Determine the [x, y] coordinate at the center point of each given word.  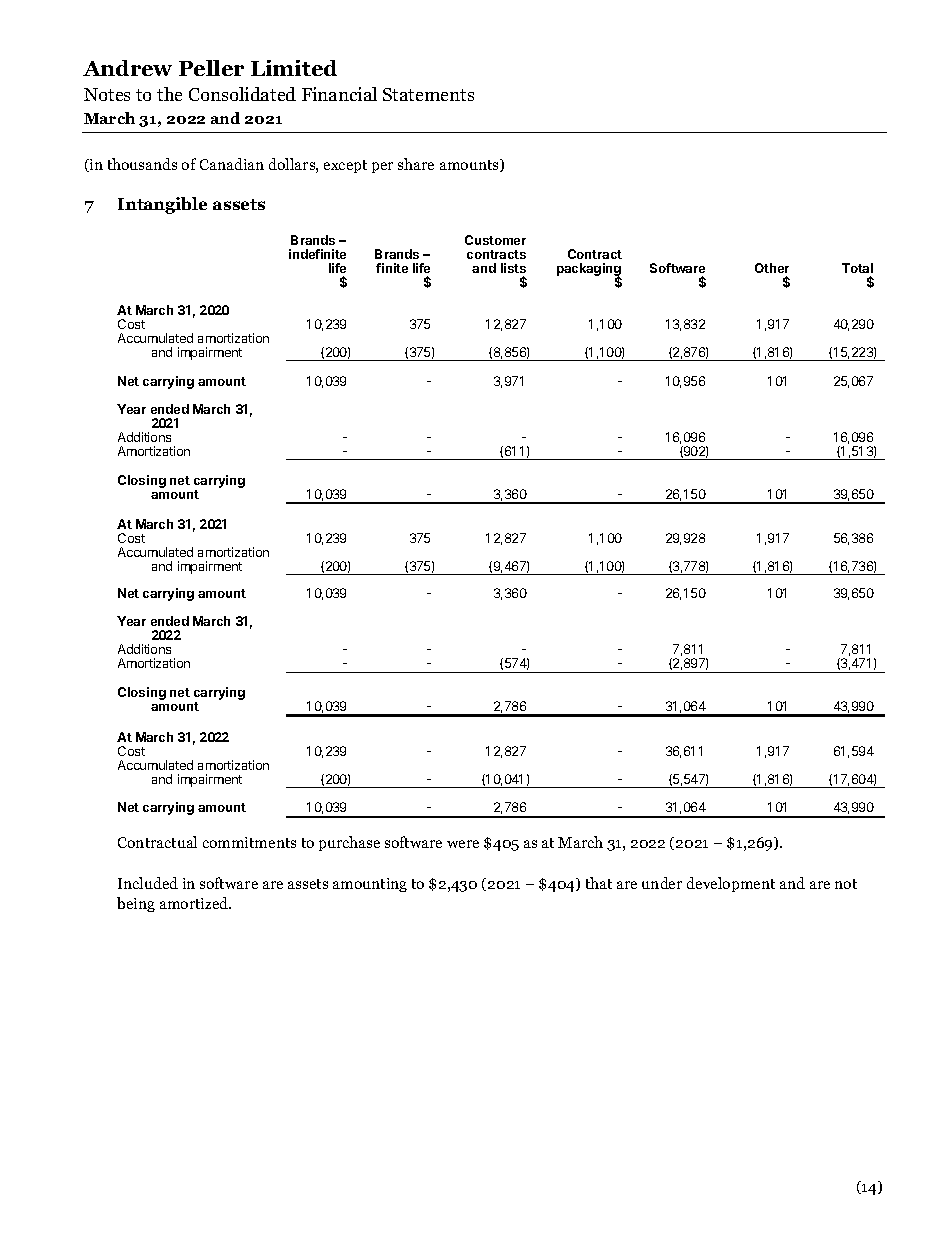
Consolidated [242, 94]
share [416, 164]
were [463, 844]
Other [772, 268]
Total [857, 268]
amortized [195, 903]
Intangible [162, 205]
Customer [495, 240]
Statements [428, 94]
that [599, 883]
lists [513, 268]
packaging [589, 271]
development [731, 884]
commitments [249, 842]
